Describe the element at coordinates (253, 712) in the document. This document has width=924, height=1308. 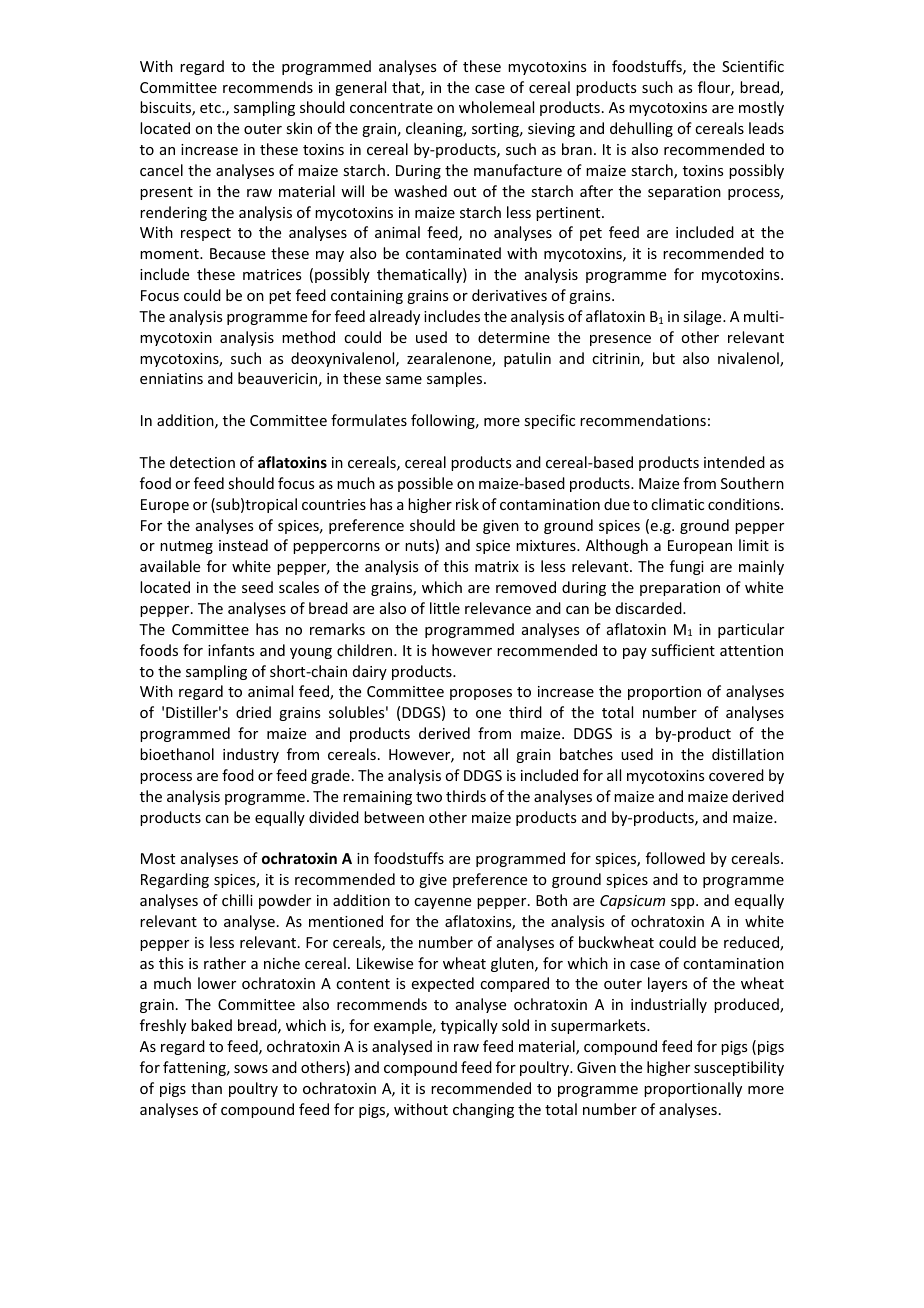
I see `dried` at that location.
